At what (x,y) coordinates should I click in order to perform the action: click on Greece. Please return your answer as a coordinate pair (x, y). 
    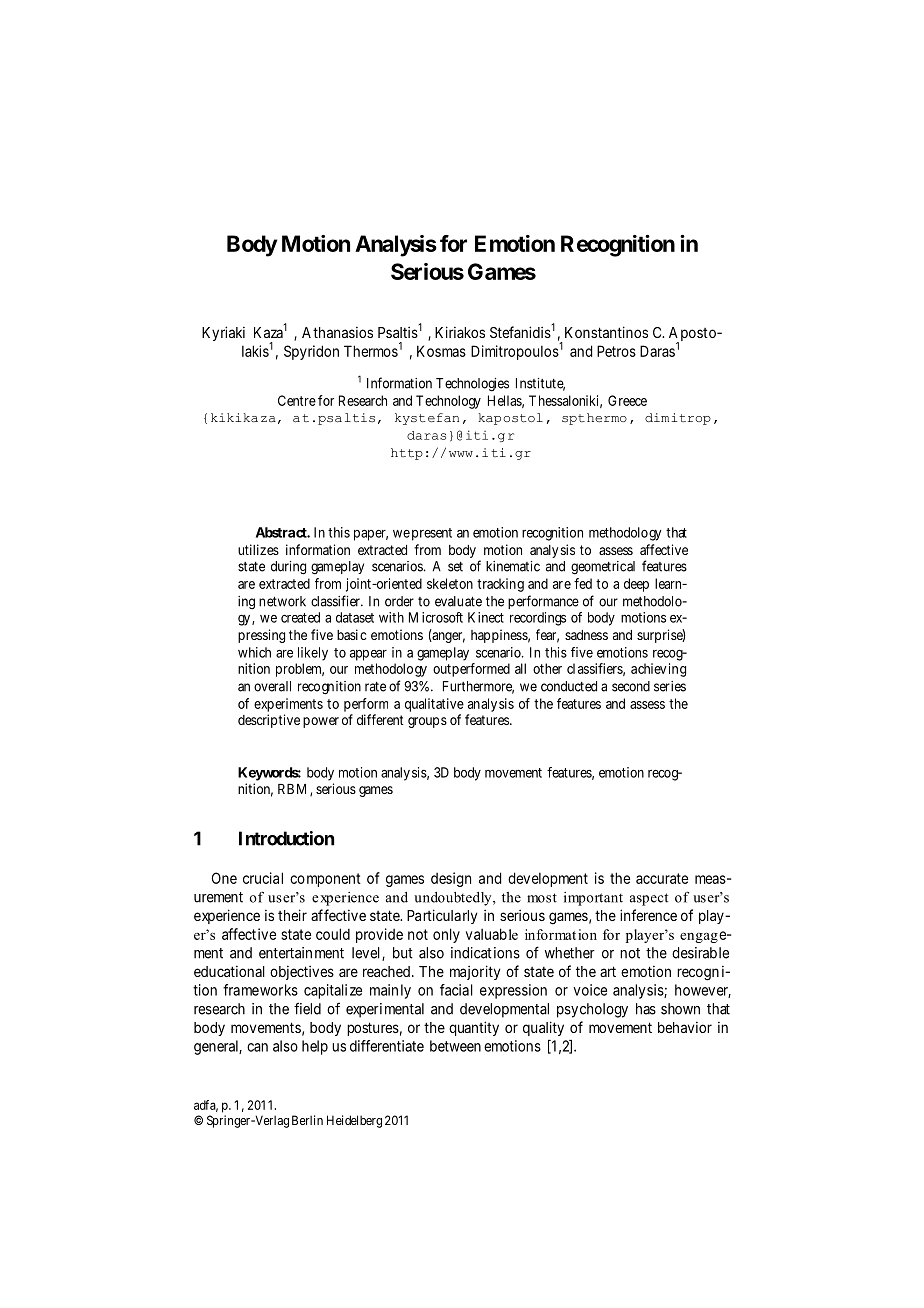
    Looking at the image, I should click on (627, 400).
